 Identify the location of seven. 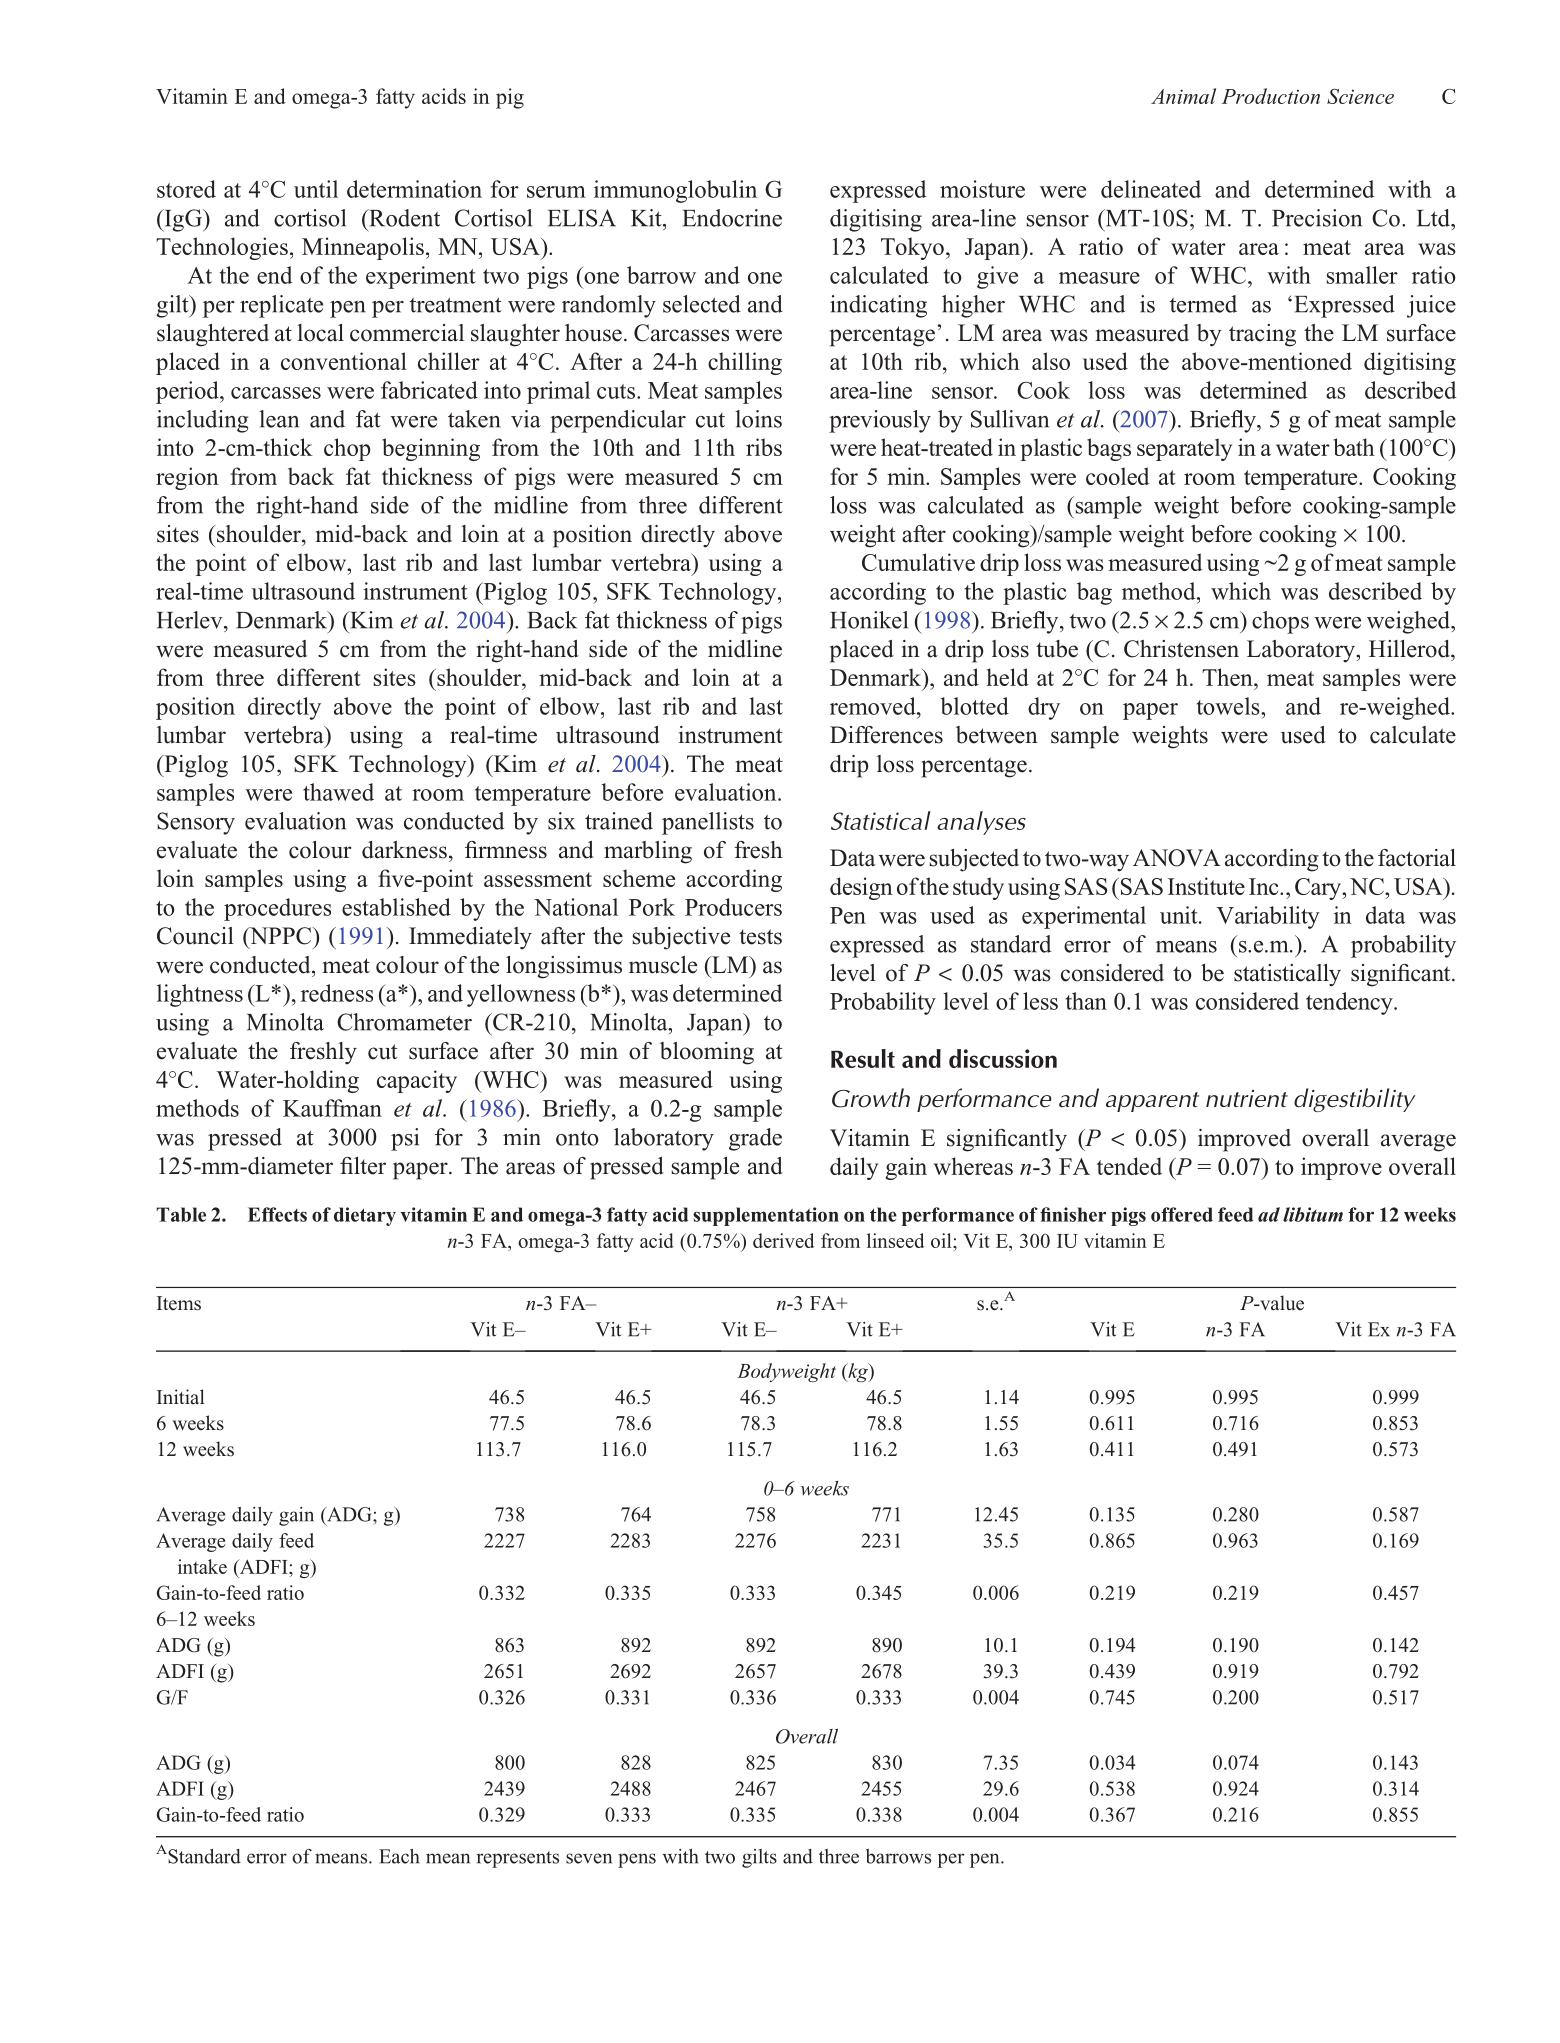
(589, 1858).
